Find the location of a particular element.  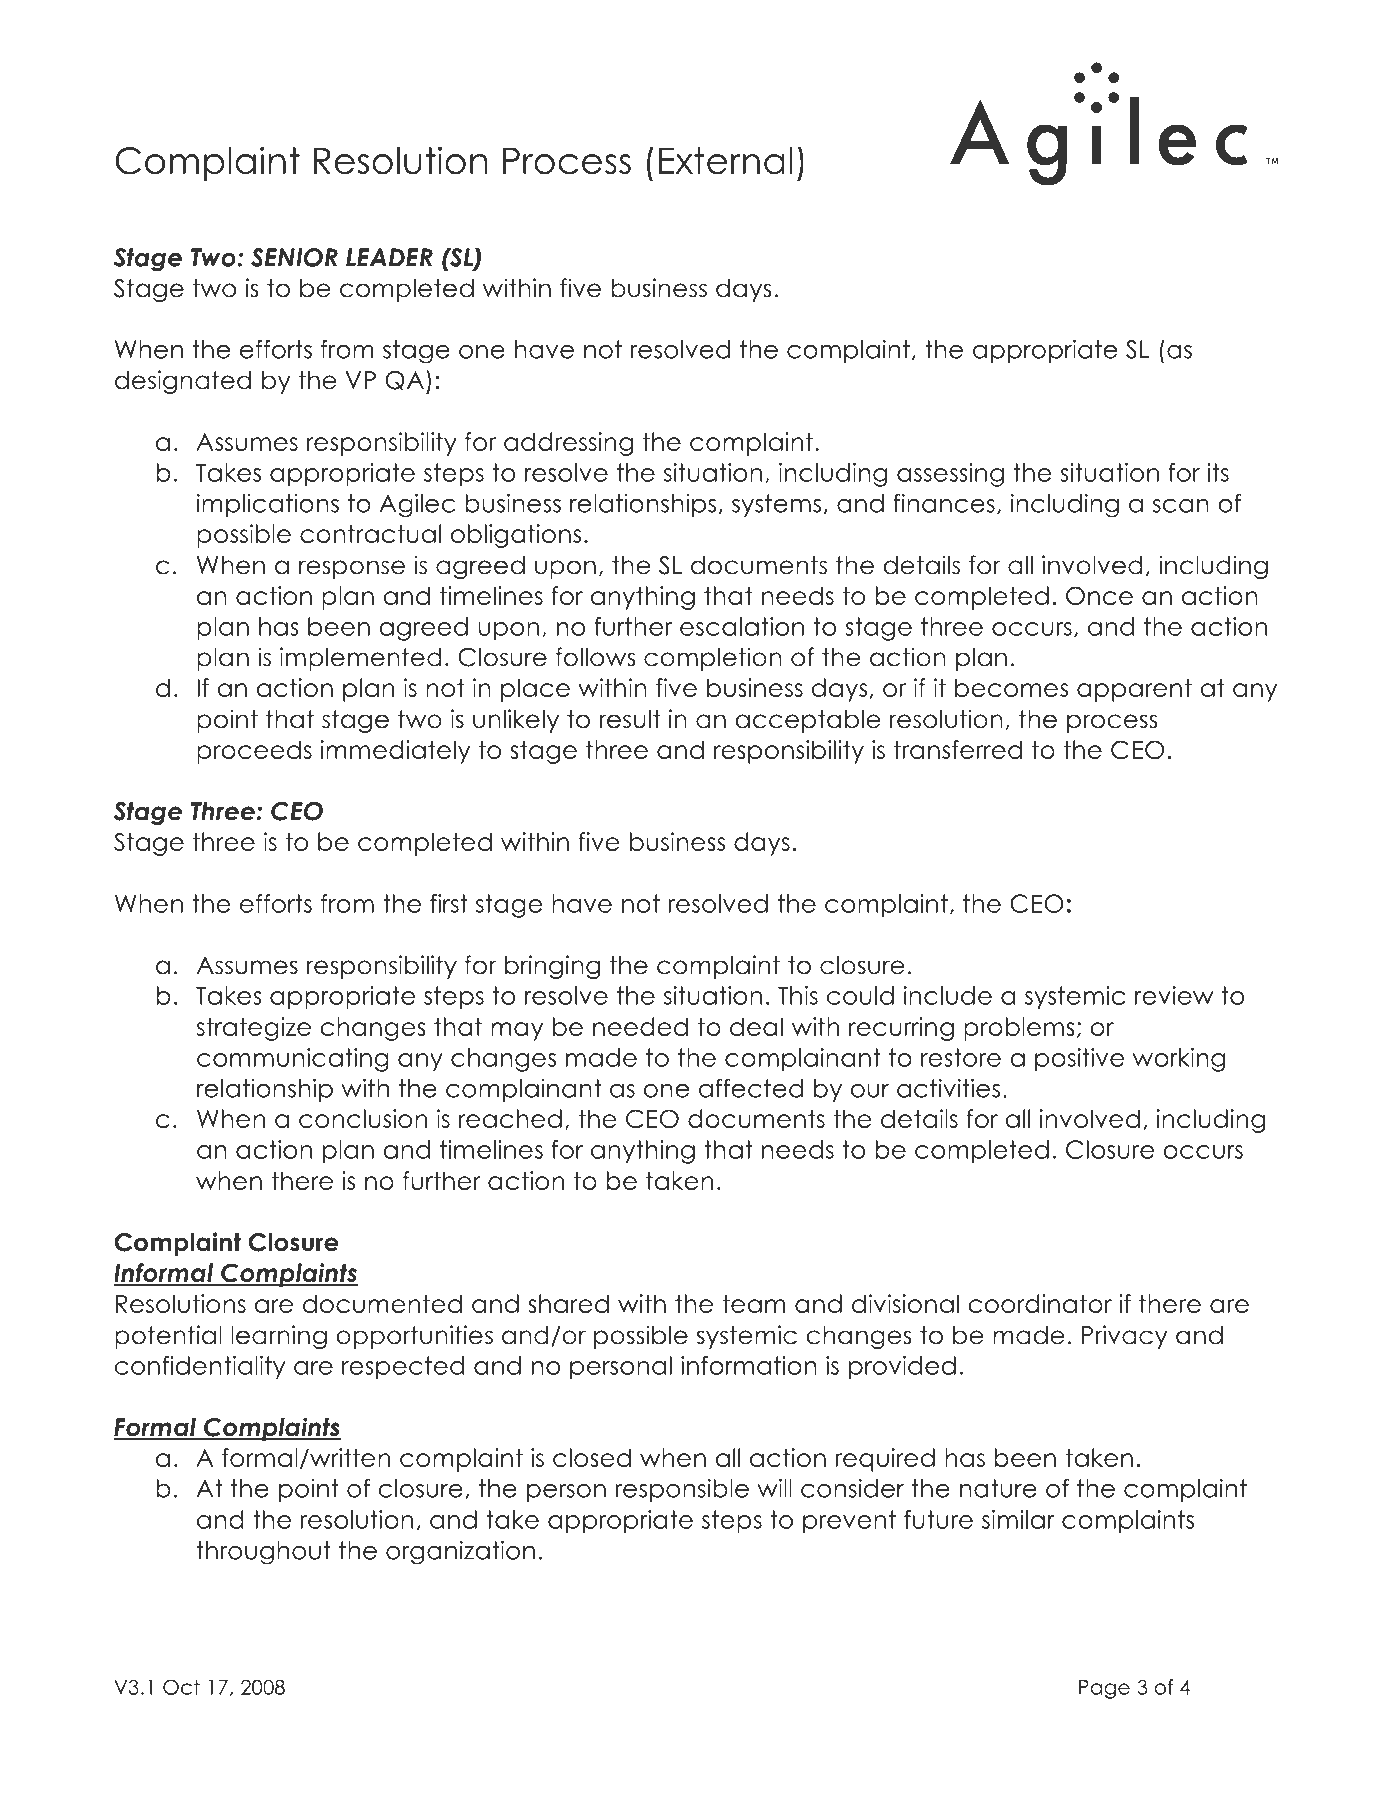

SENIOR is located at coordinates (294, 257).
